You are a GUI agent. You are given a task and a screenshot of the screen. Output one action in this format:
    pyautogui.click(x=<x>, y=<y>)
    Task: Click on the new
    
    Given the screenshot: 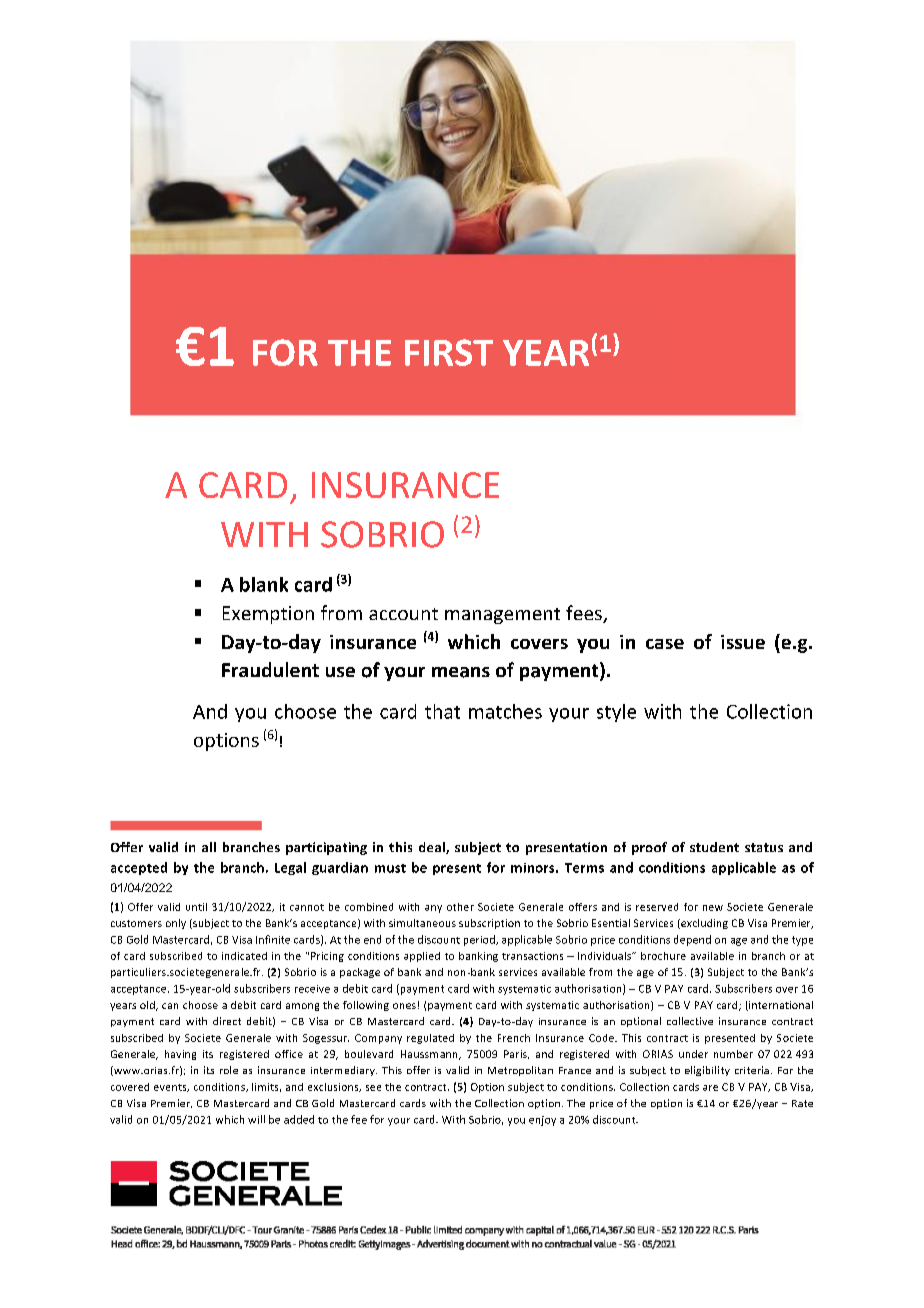 What is the action you would take?
    pyautogui.click(x=713, y=908)
